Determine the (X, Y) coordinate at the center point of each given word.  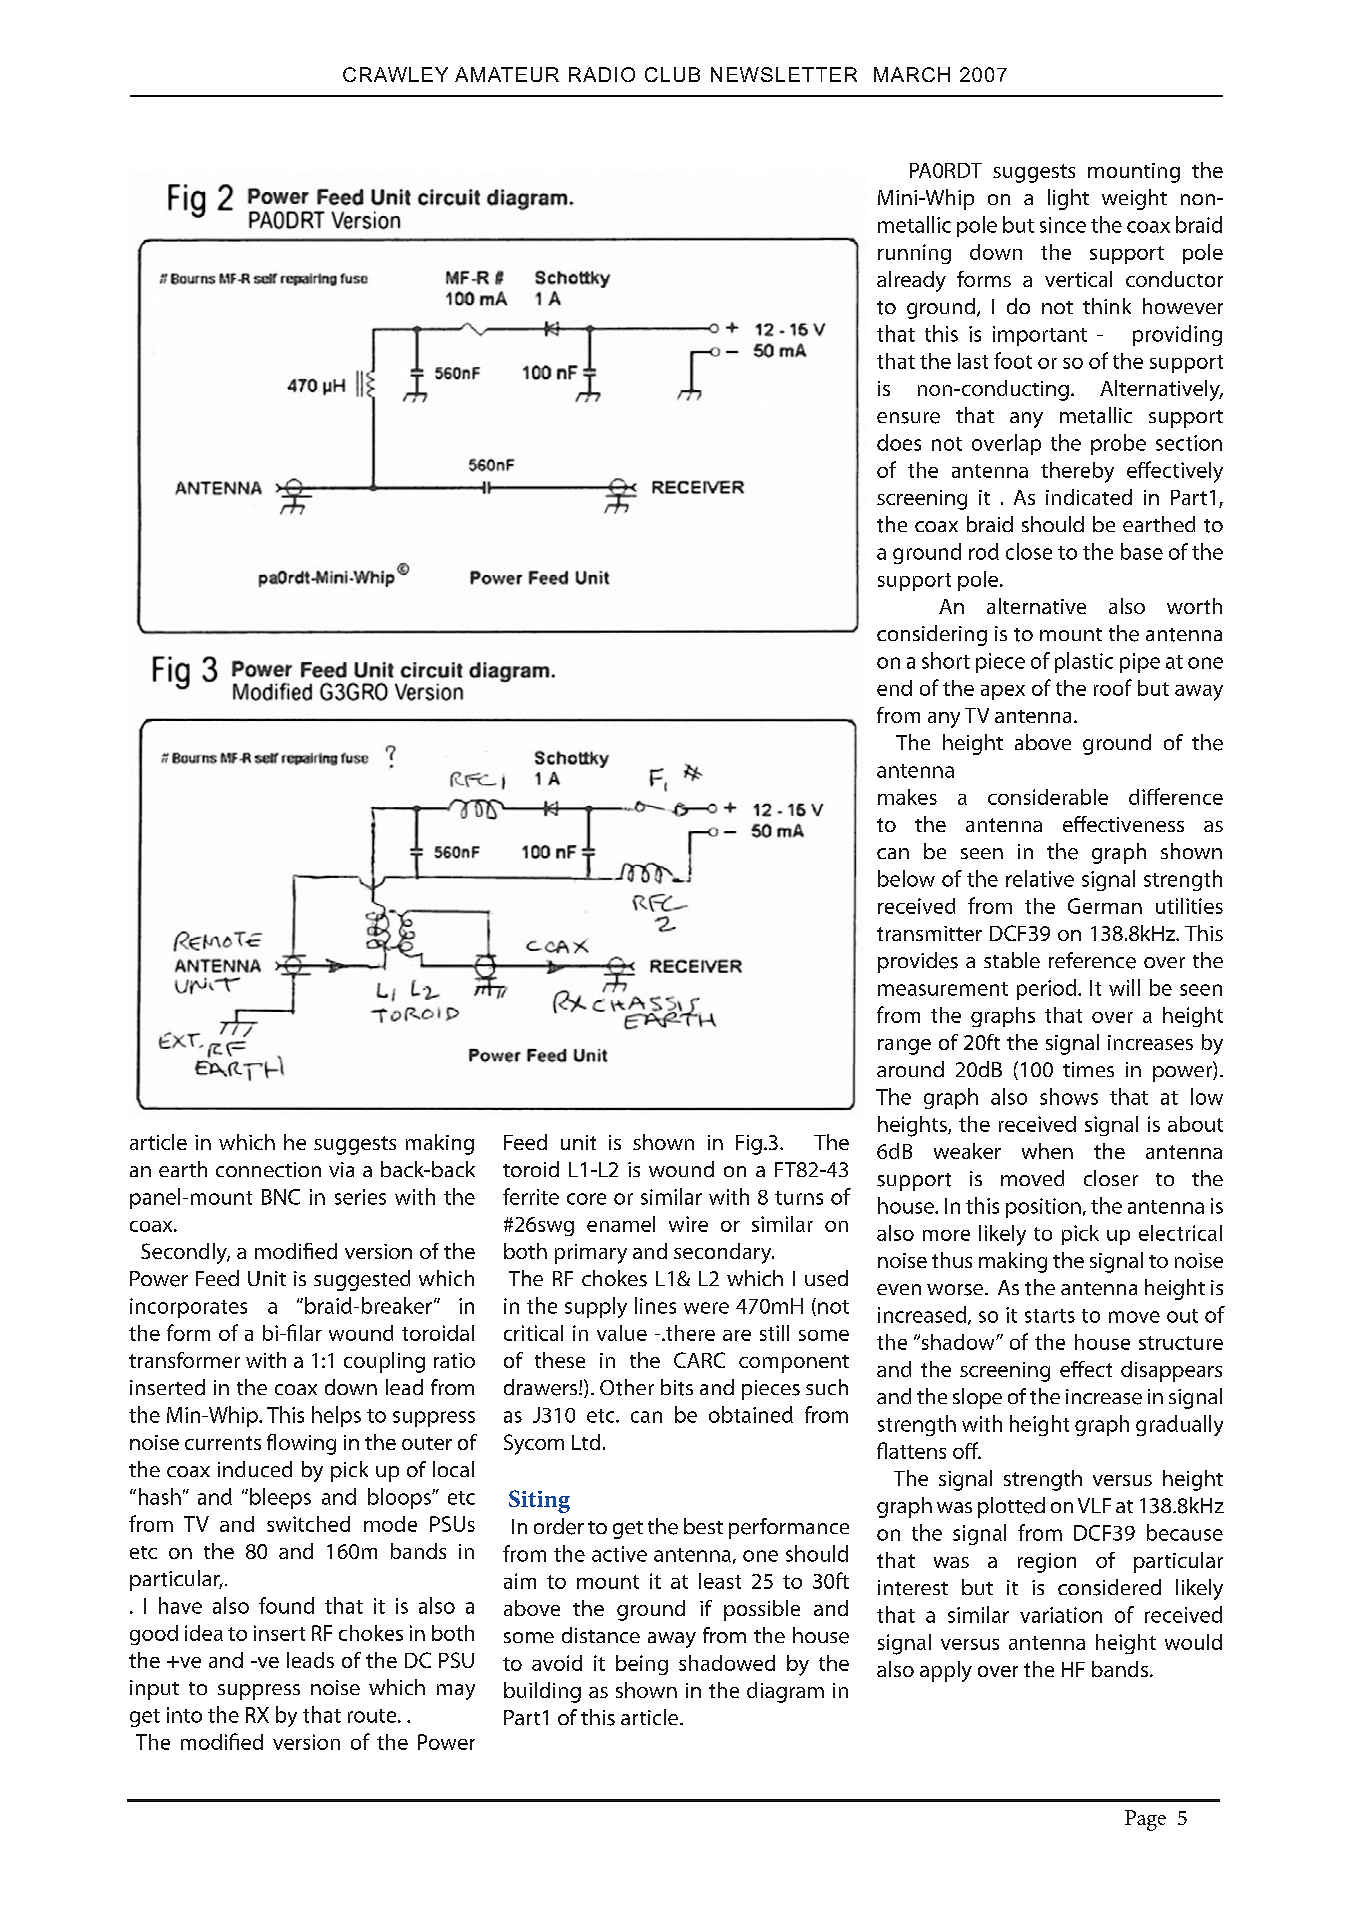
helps (336, 1416)
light (1068, 199)
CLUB (672, 74)
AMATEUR (507, 74)
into (184, 1715)
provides (918, 962)
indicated (1089, 497)
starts (1050, 1316)
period (1046, 989)
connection (268, 1169)
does (899, 442)
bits (677, 1387)
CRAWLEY (395, 74)
